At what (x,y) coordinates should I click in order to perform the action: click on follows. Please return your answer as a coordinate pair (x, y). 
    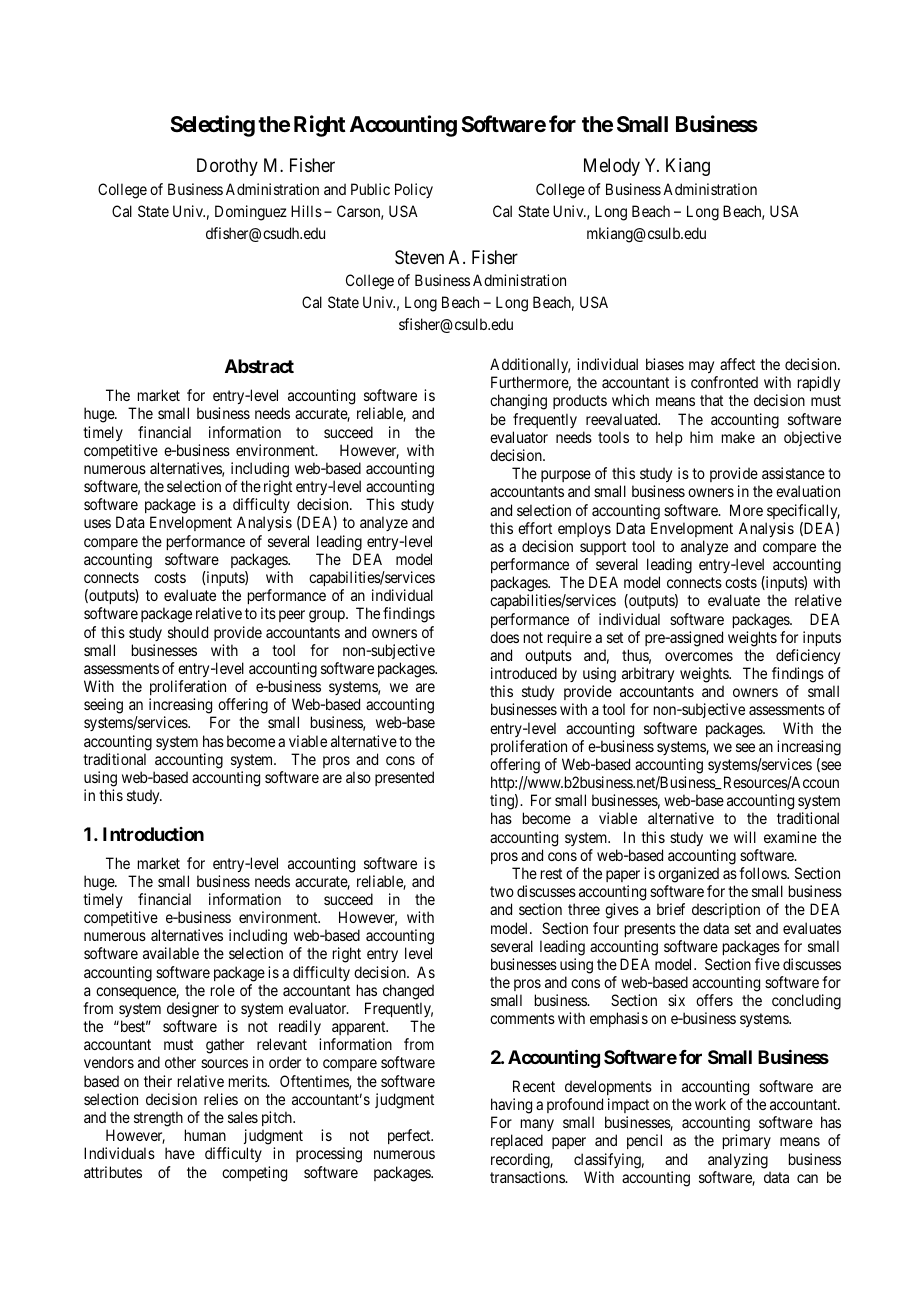
    Looking at the image, I should click on (763, 873).
